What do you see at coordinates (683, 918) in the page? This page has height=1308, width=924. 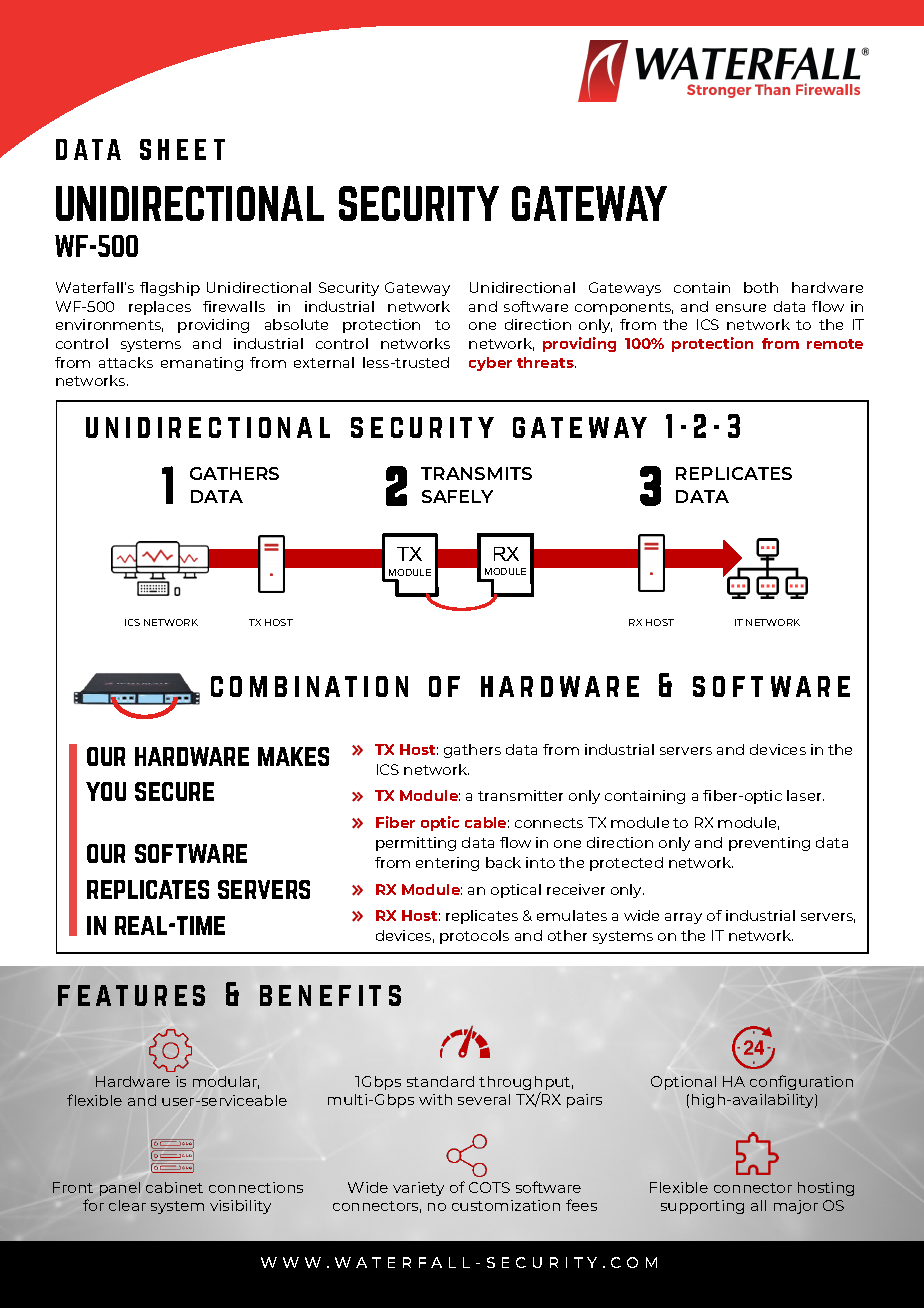 I see `array` at bounding box center [683, 918].
